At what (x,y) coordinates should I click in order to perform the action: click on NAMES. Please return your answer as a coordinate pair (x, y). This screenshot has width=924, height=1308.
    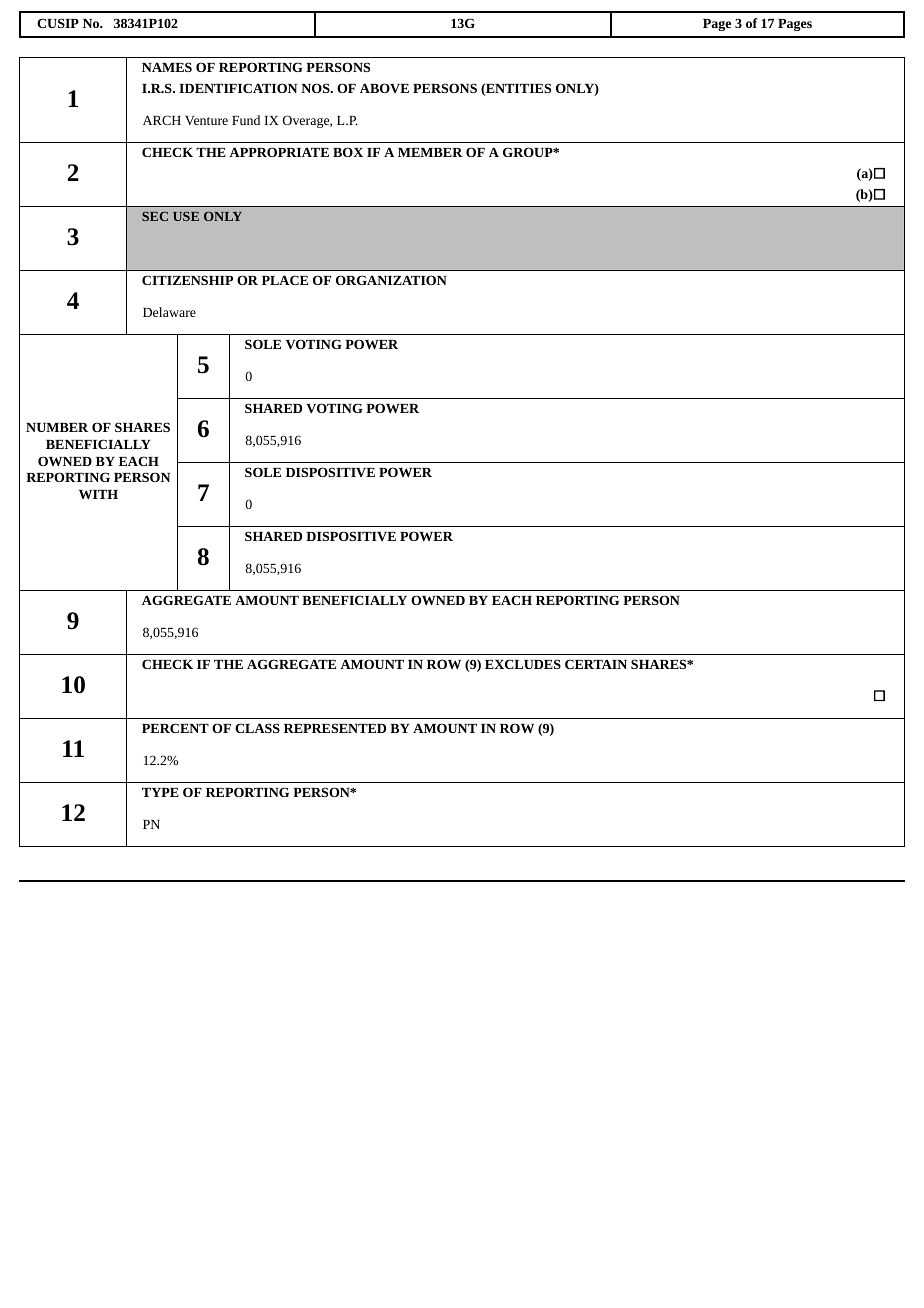
    Looking at the image, I should click on (167, 67).
